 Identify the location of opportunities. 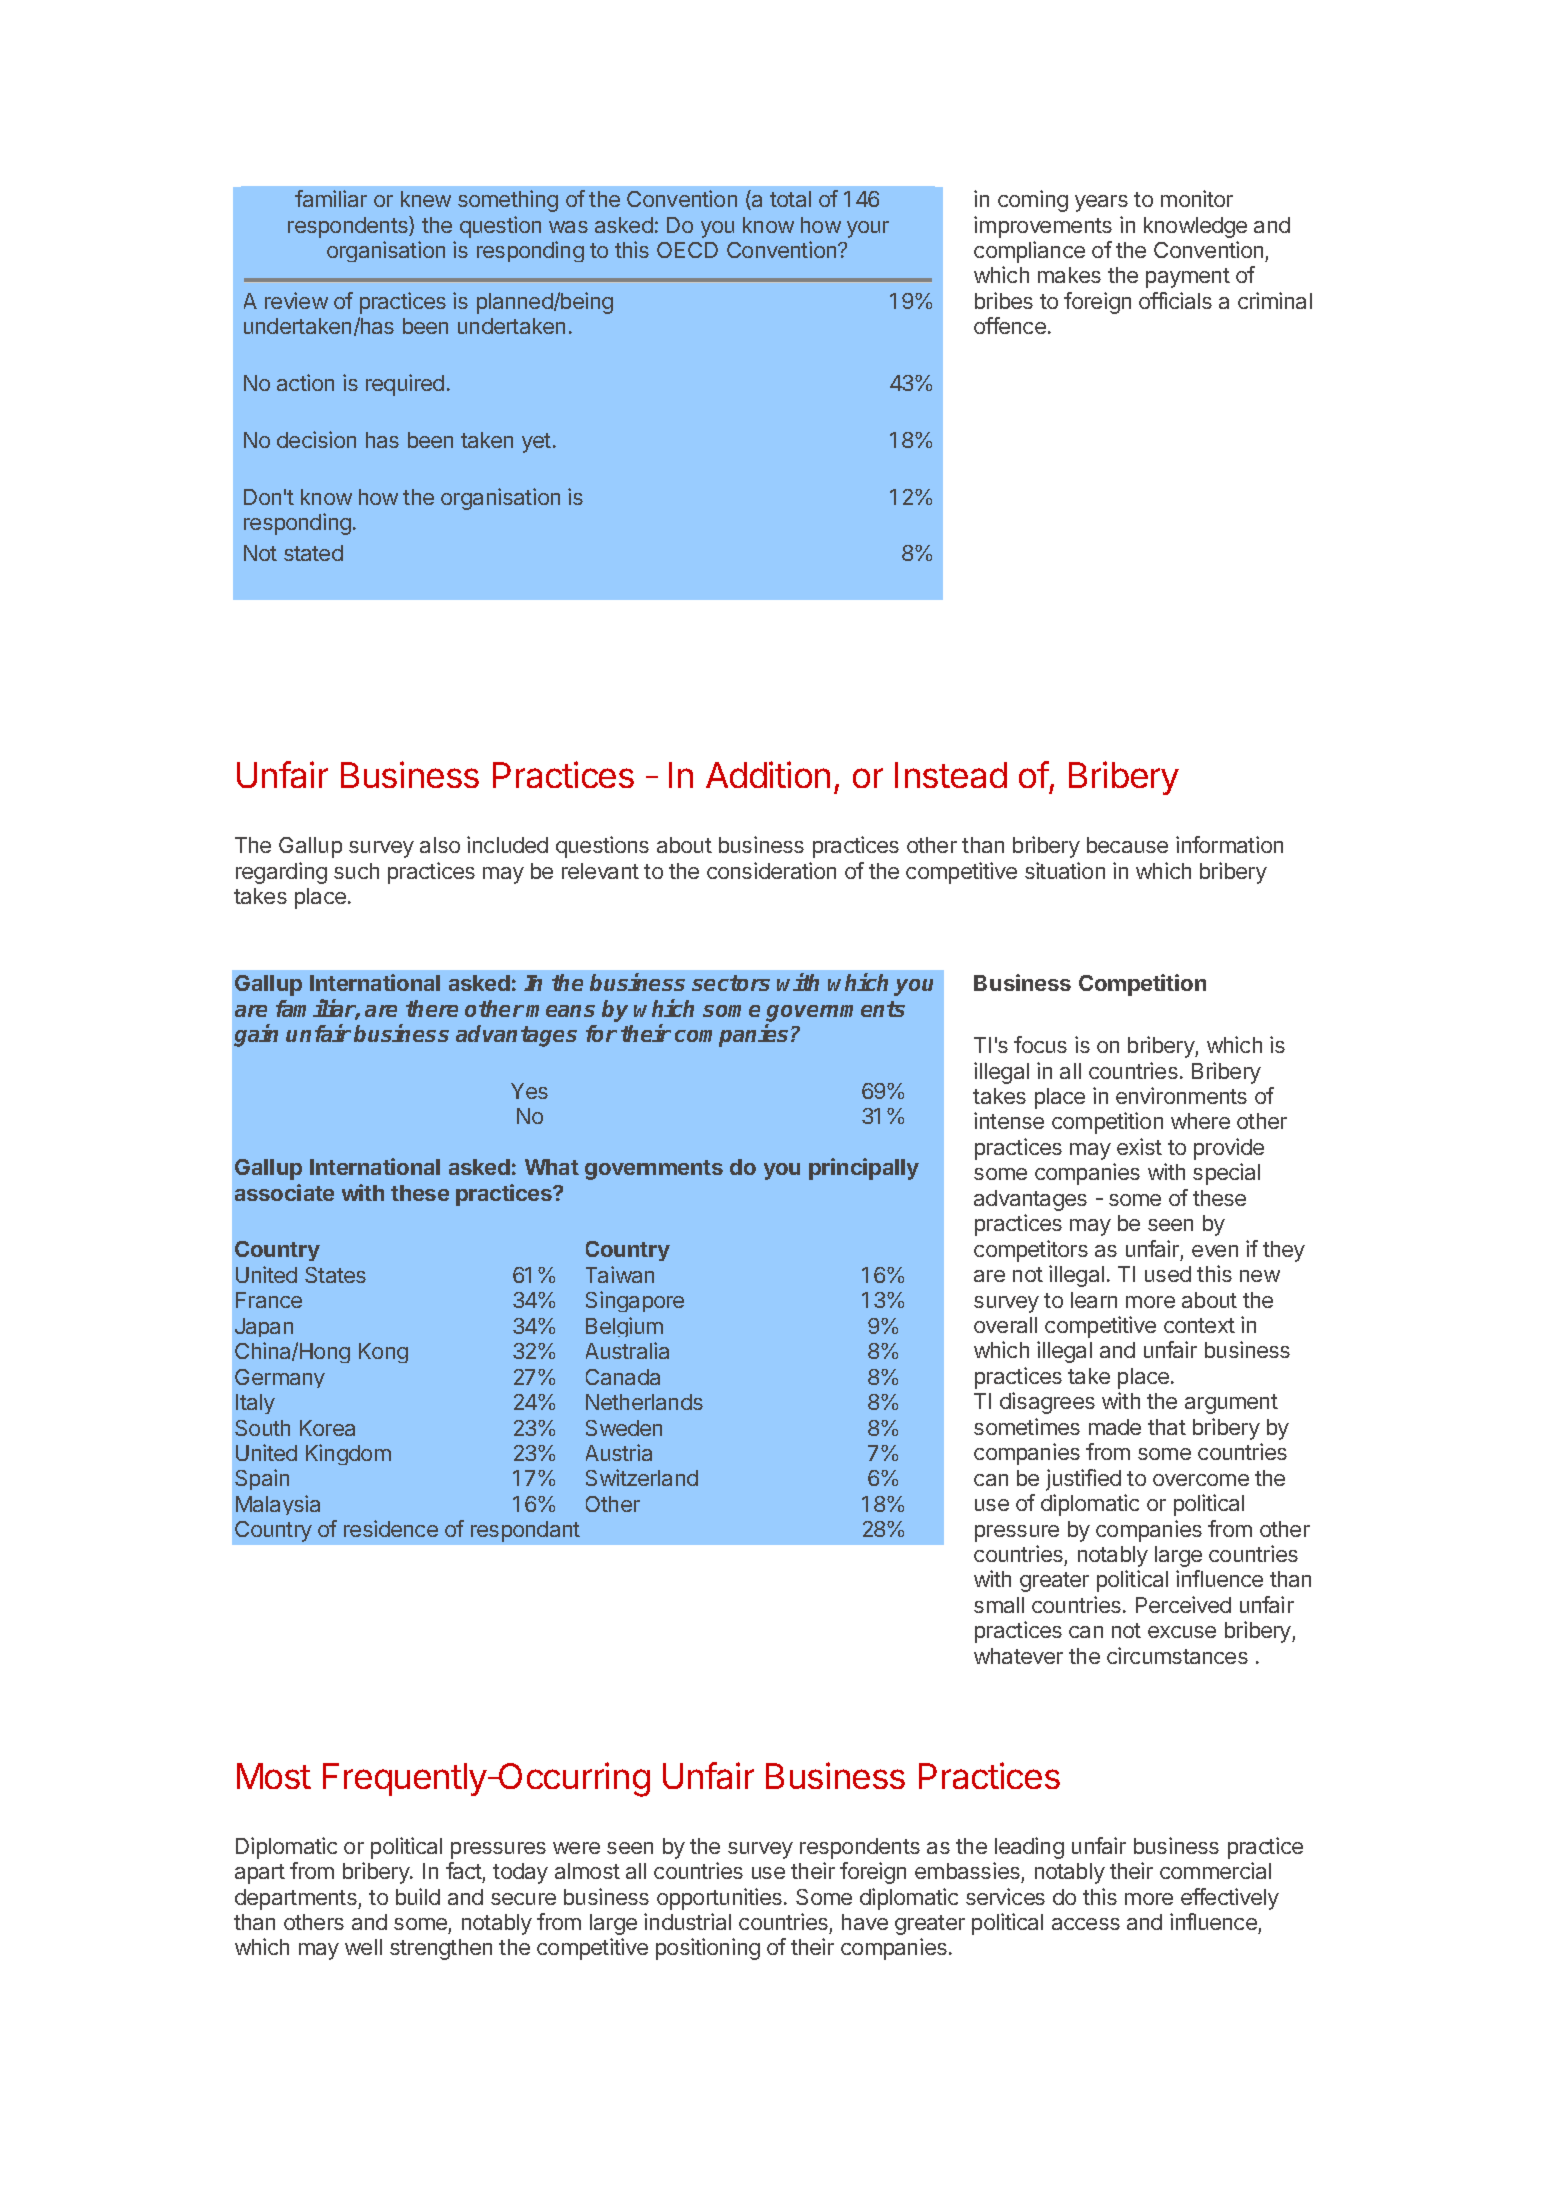
(719, 1899).
